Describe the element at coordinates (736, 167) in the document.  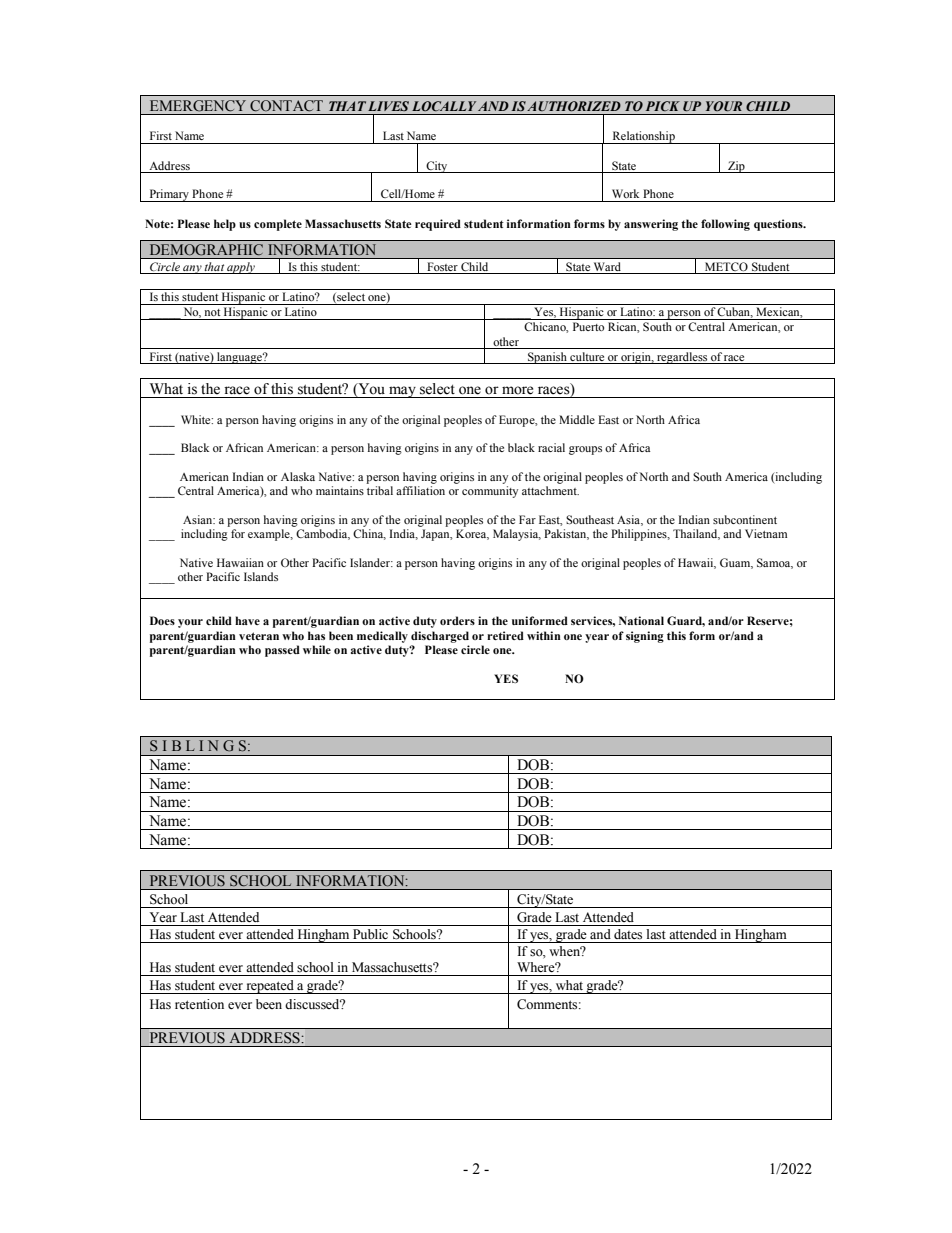
I see `Zip` at that location.
